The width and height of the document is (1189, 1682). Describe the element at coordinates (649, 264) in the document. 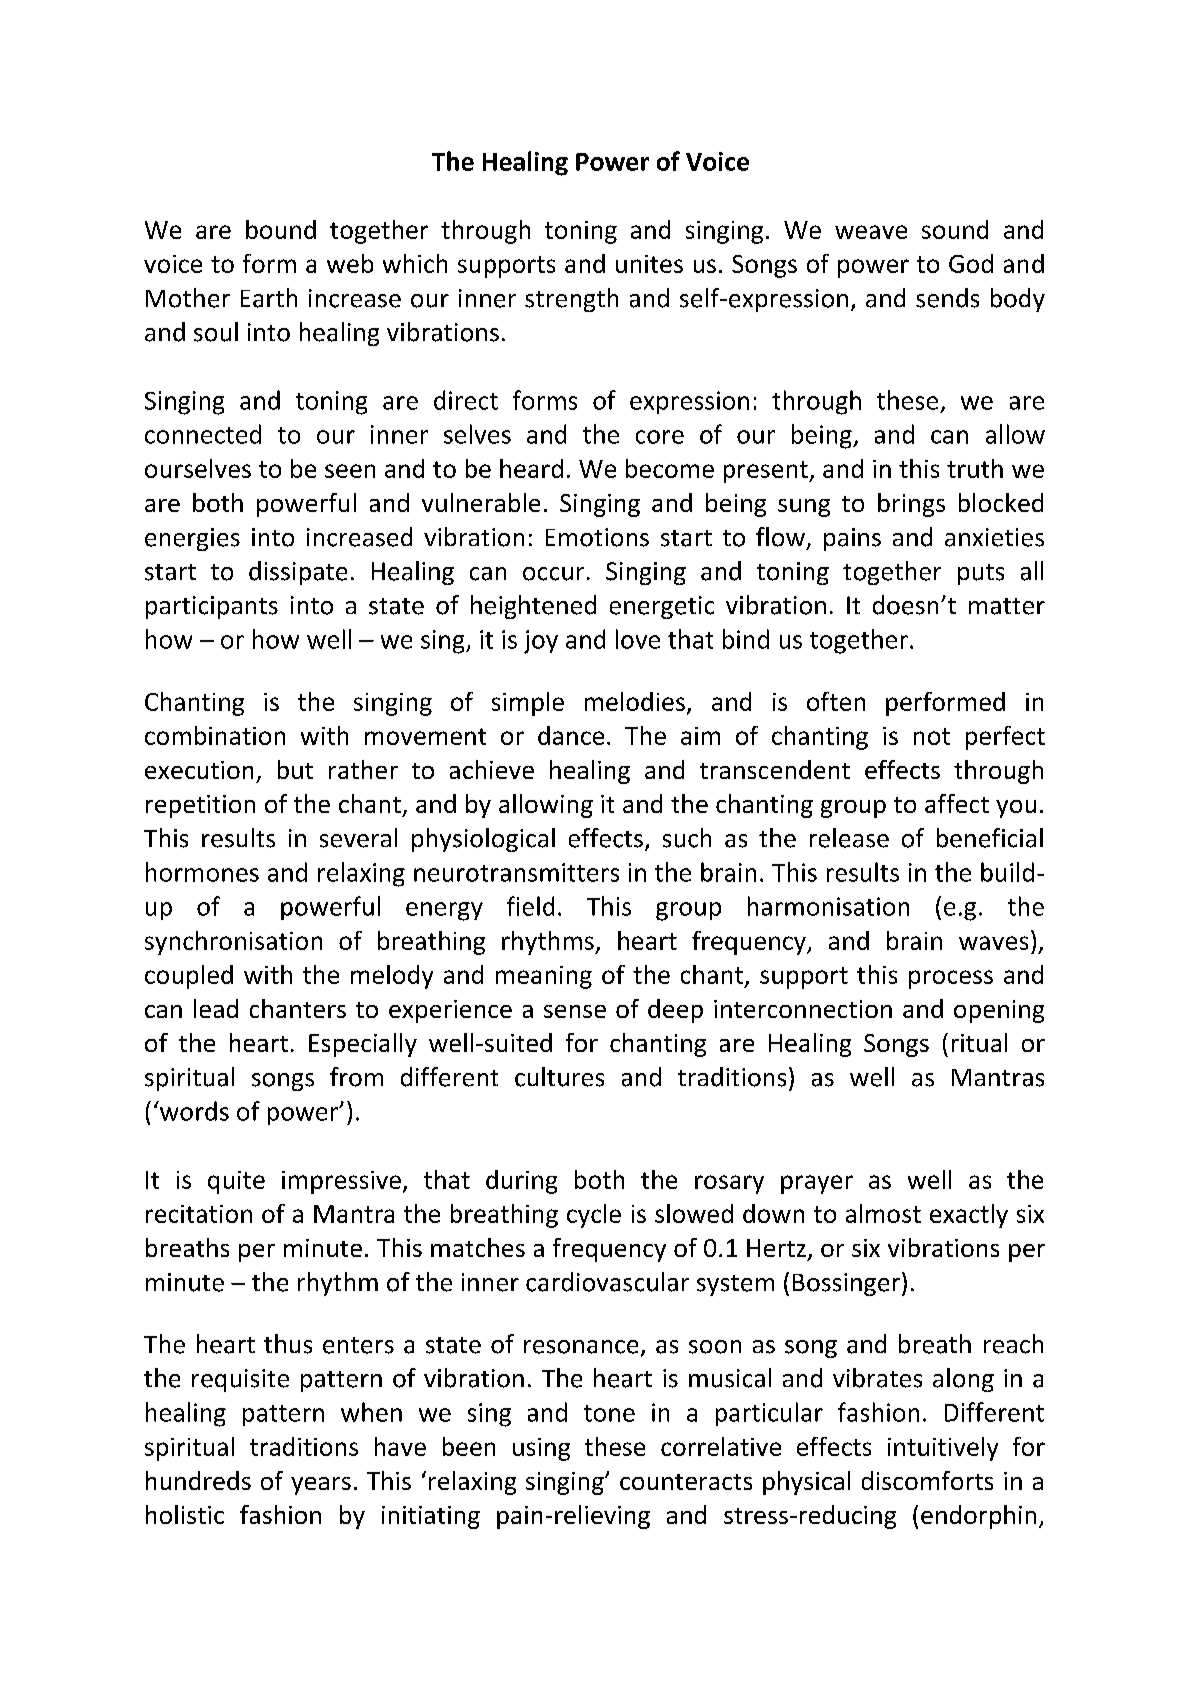

I see `unites` at that location.
